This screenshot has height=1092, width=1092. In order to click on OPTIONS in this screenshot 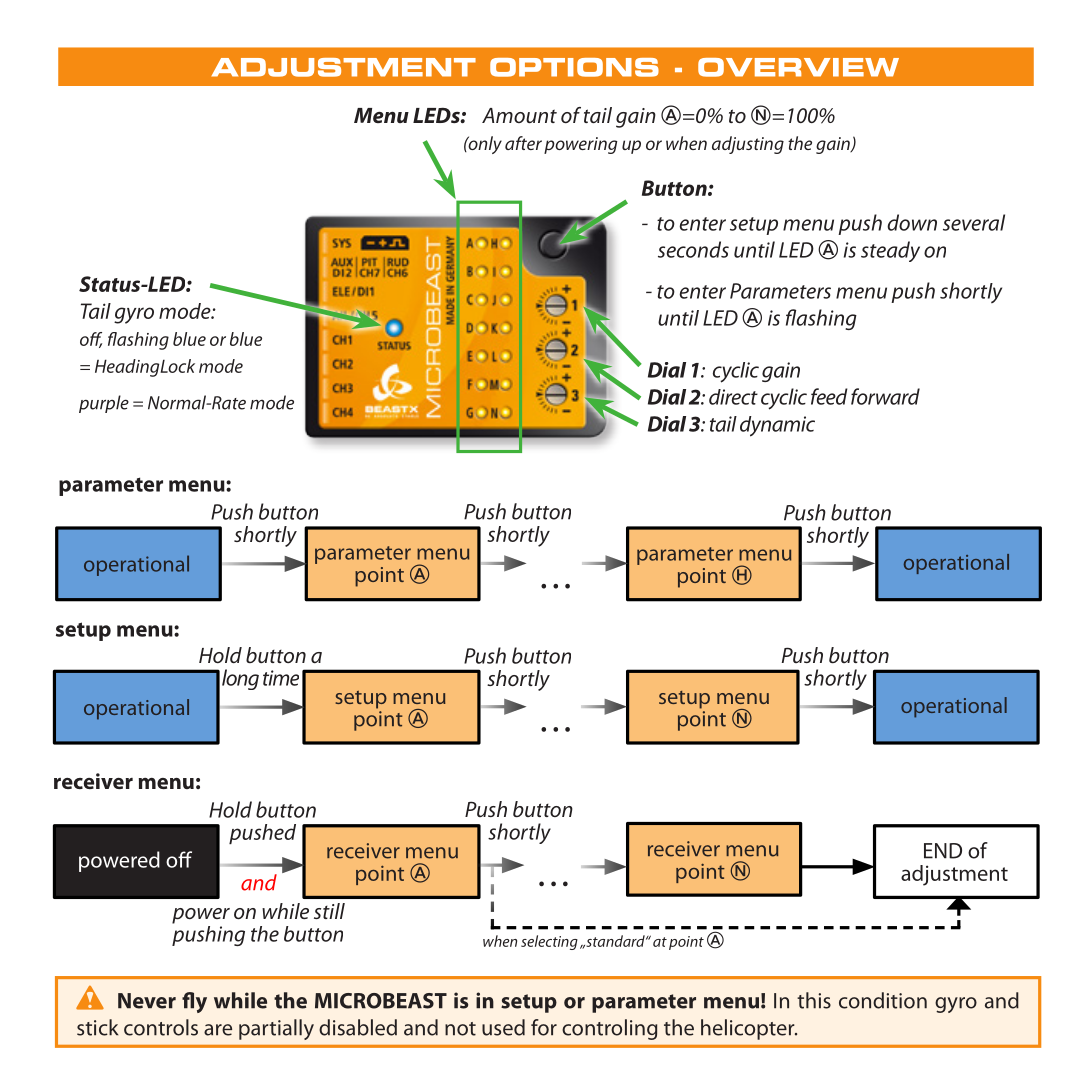, I will do `click(574, 67)`.
